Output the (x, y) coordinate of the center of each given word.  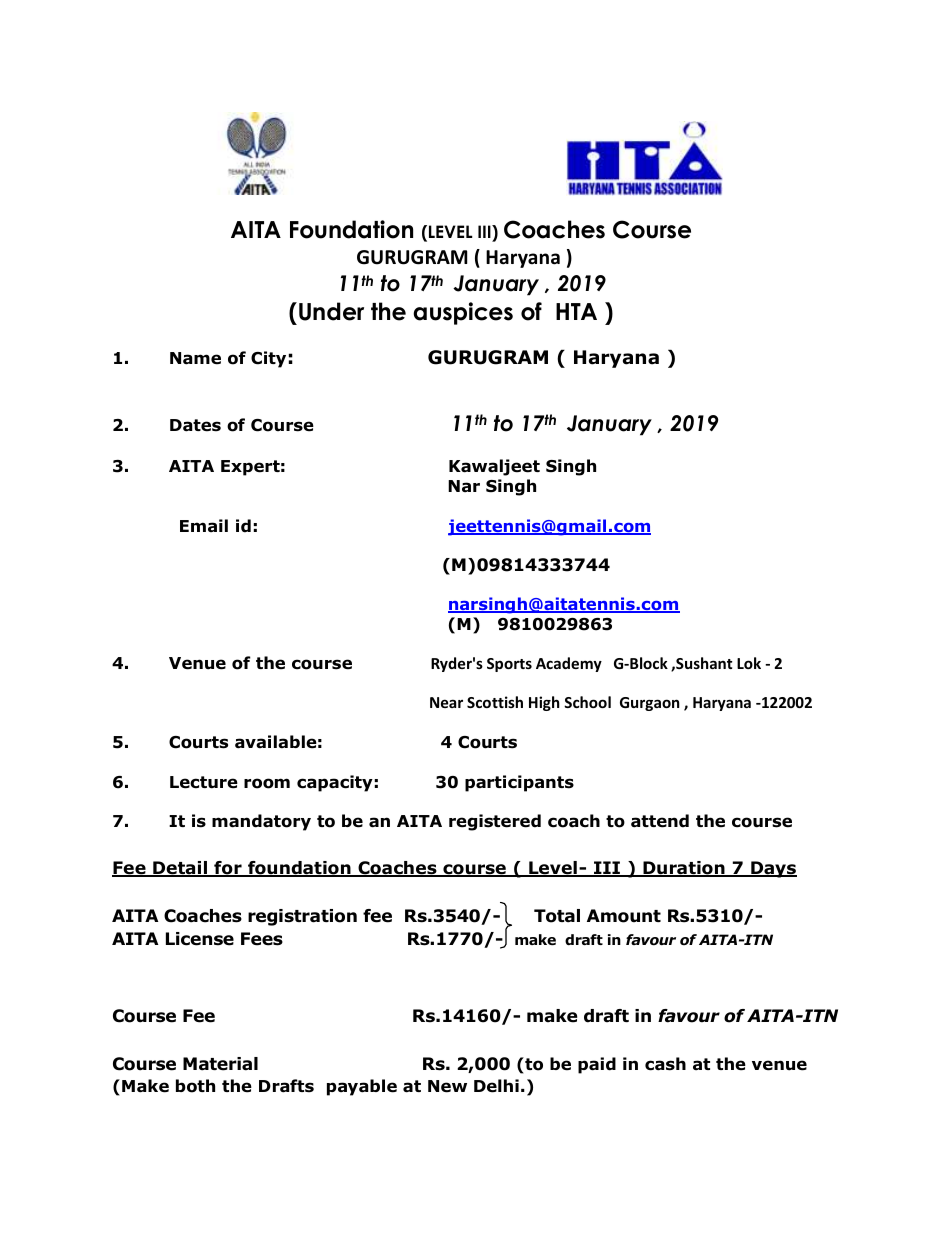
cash (665, 1064)
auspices (463, 313)
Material (220, 1064)
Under (331, 311)
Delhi (496, 1086)
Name (195, 358)
